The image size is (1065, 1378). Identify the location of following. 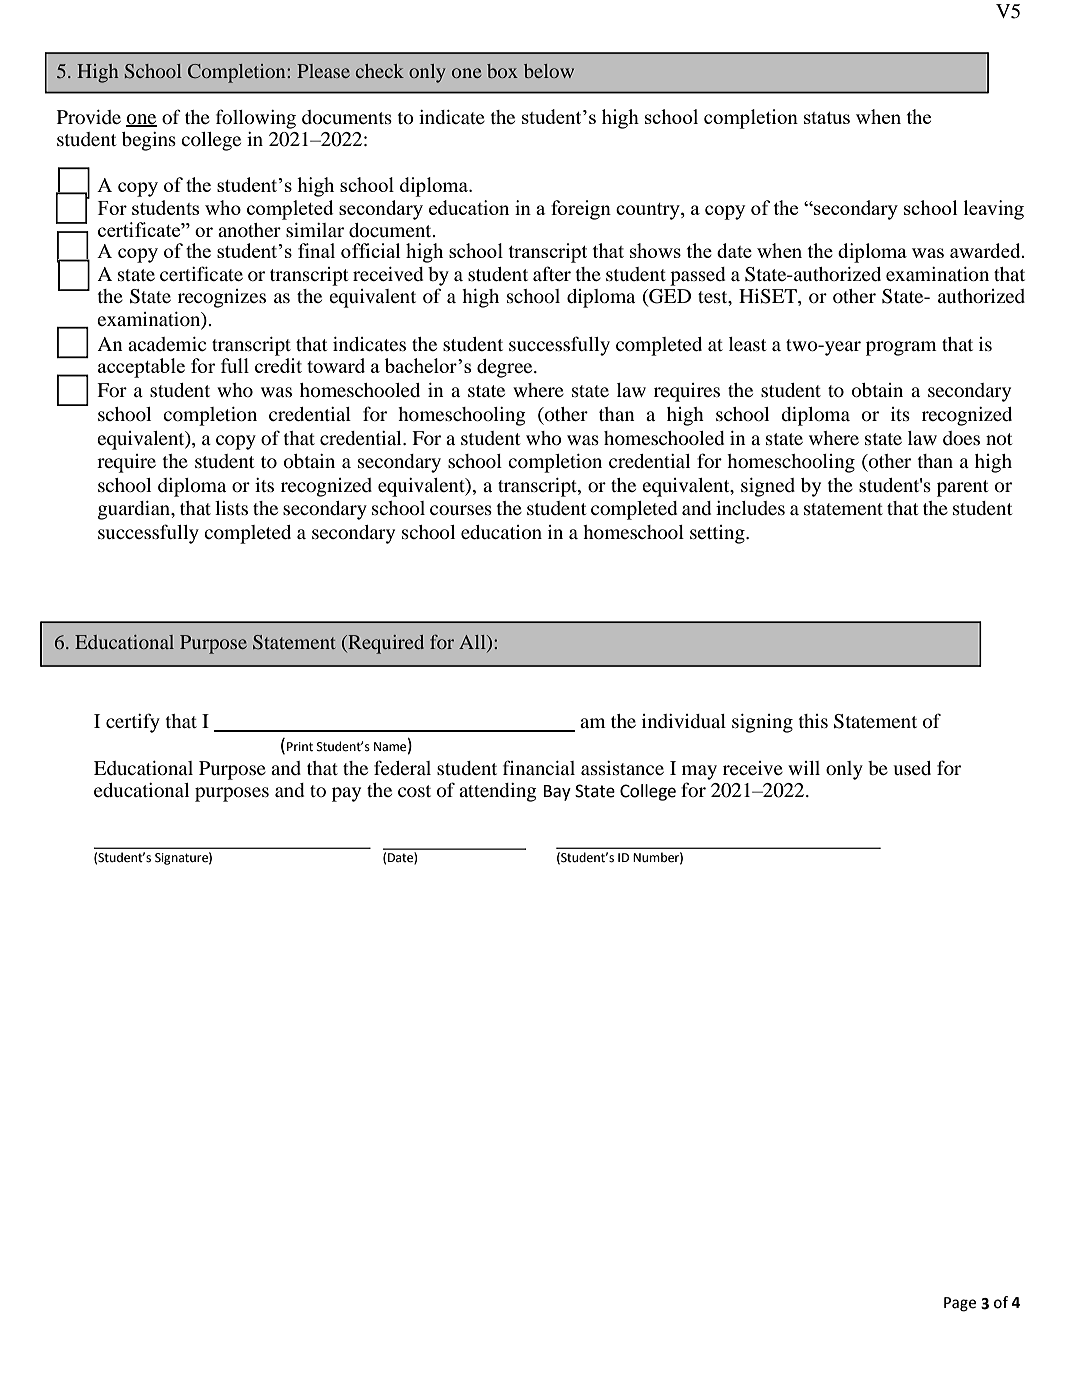
(256, 119).
